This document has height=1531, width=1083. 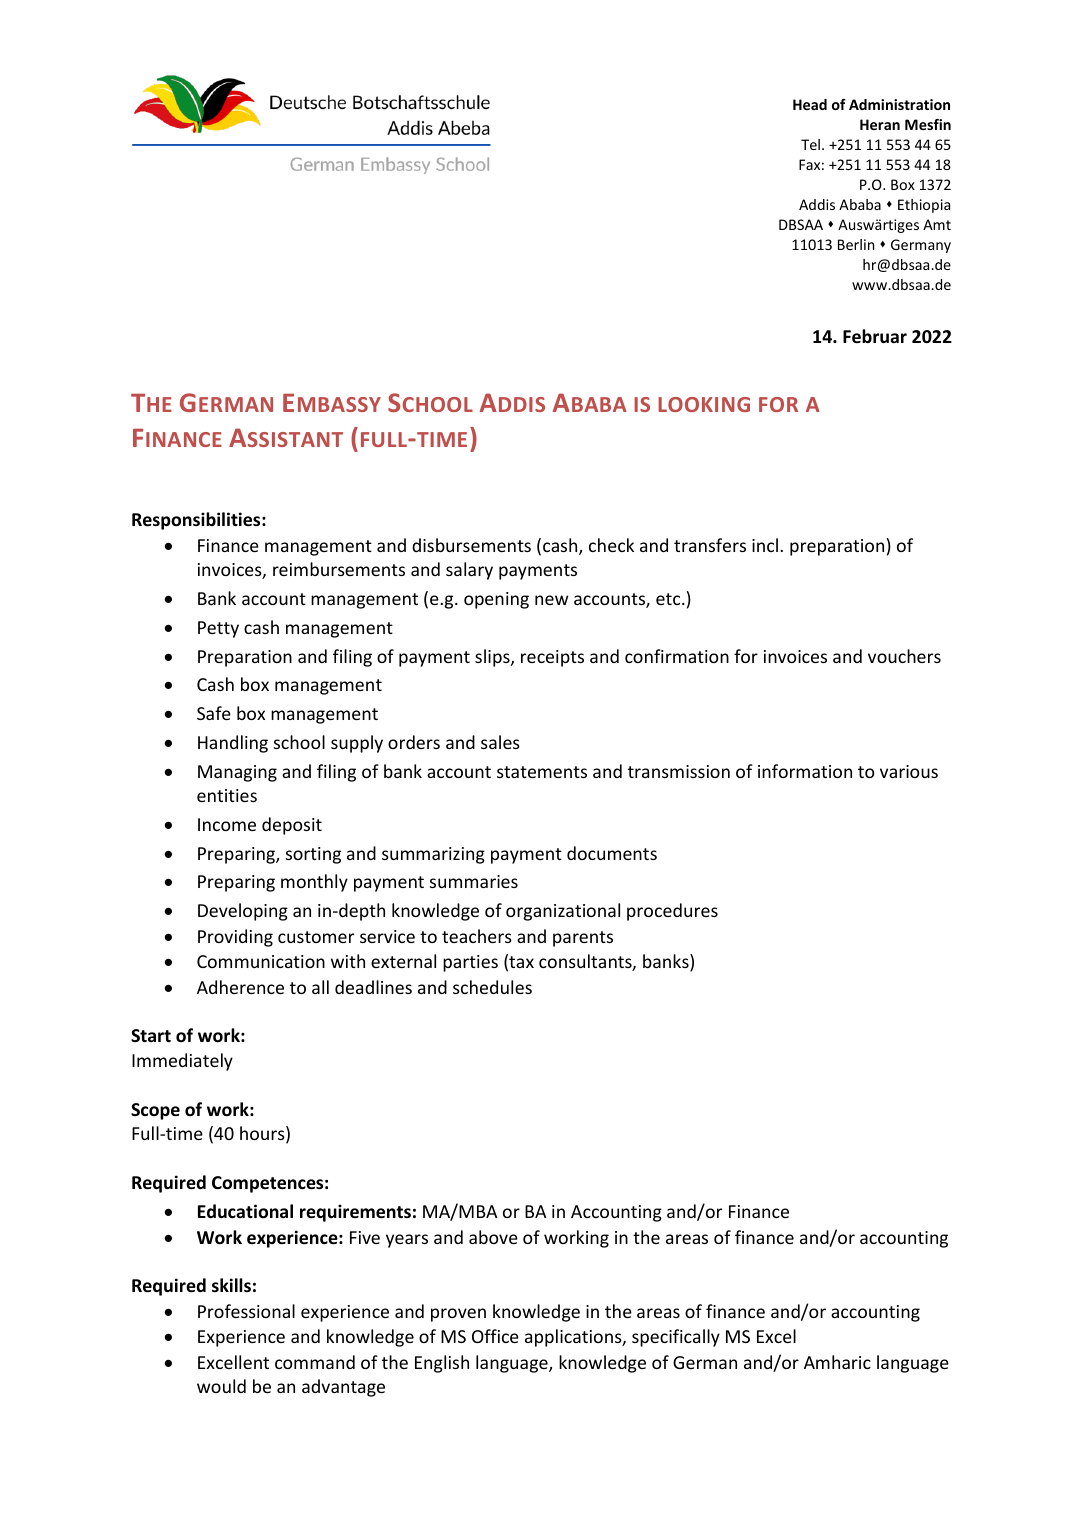 I want to click on Professional, so click(x=246, y=1311).
